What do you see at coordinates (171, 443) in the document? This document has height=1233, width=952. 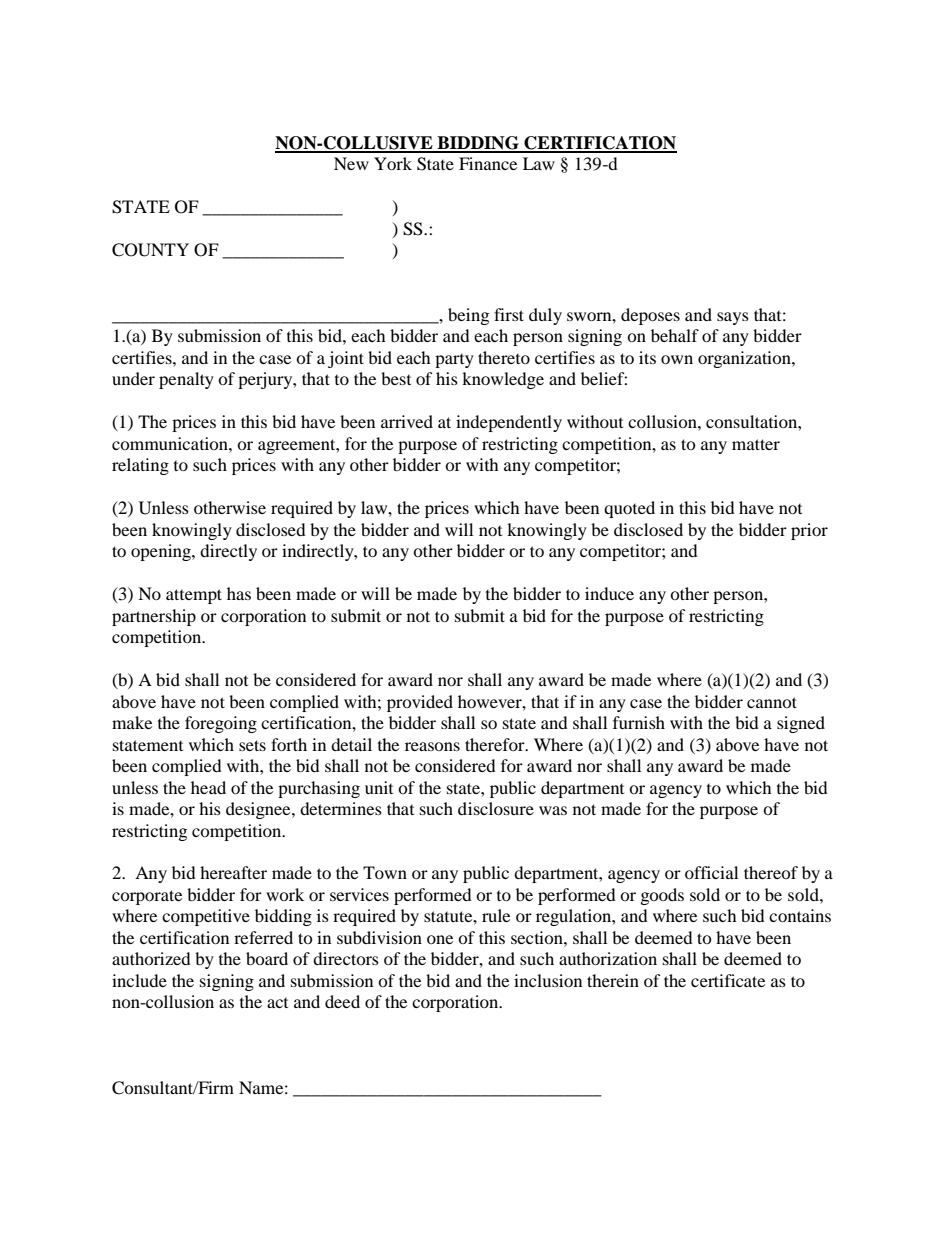 I see `communication` at bounding box center [171, 443].
